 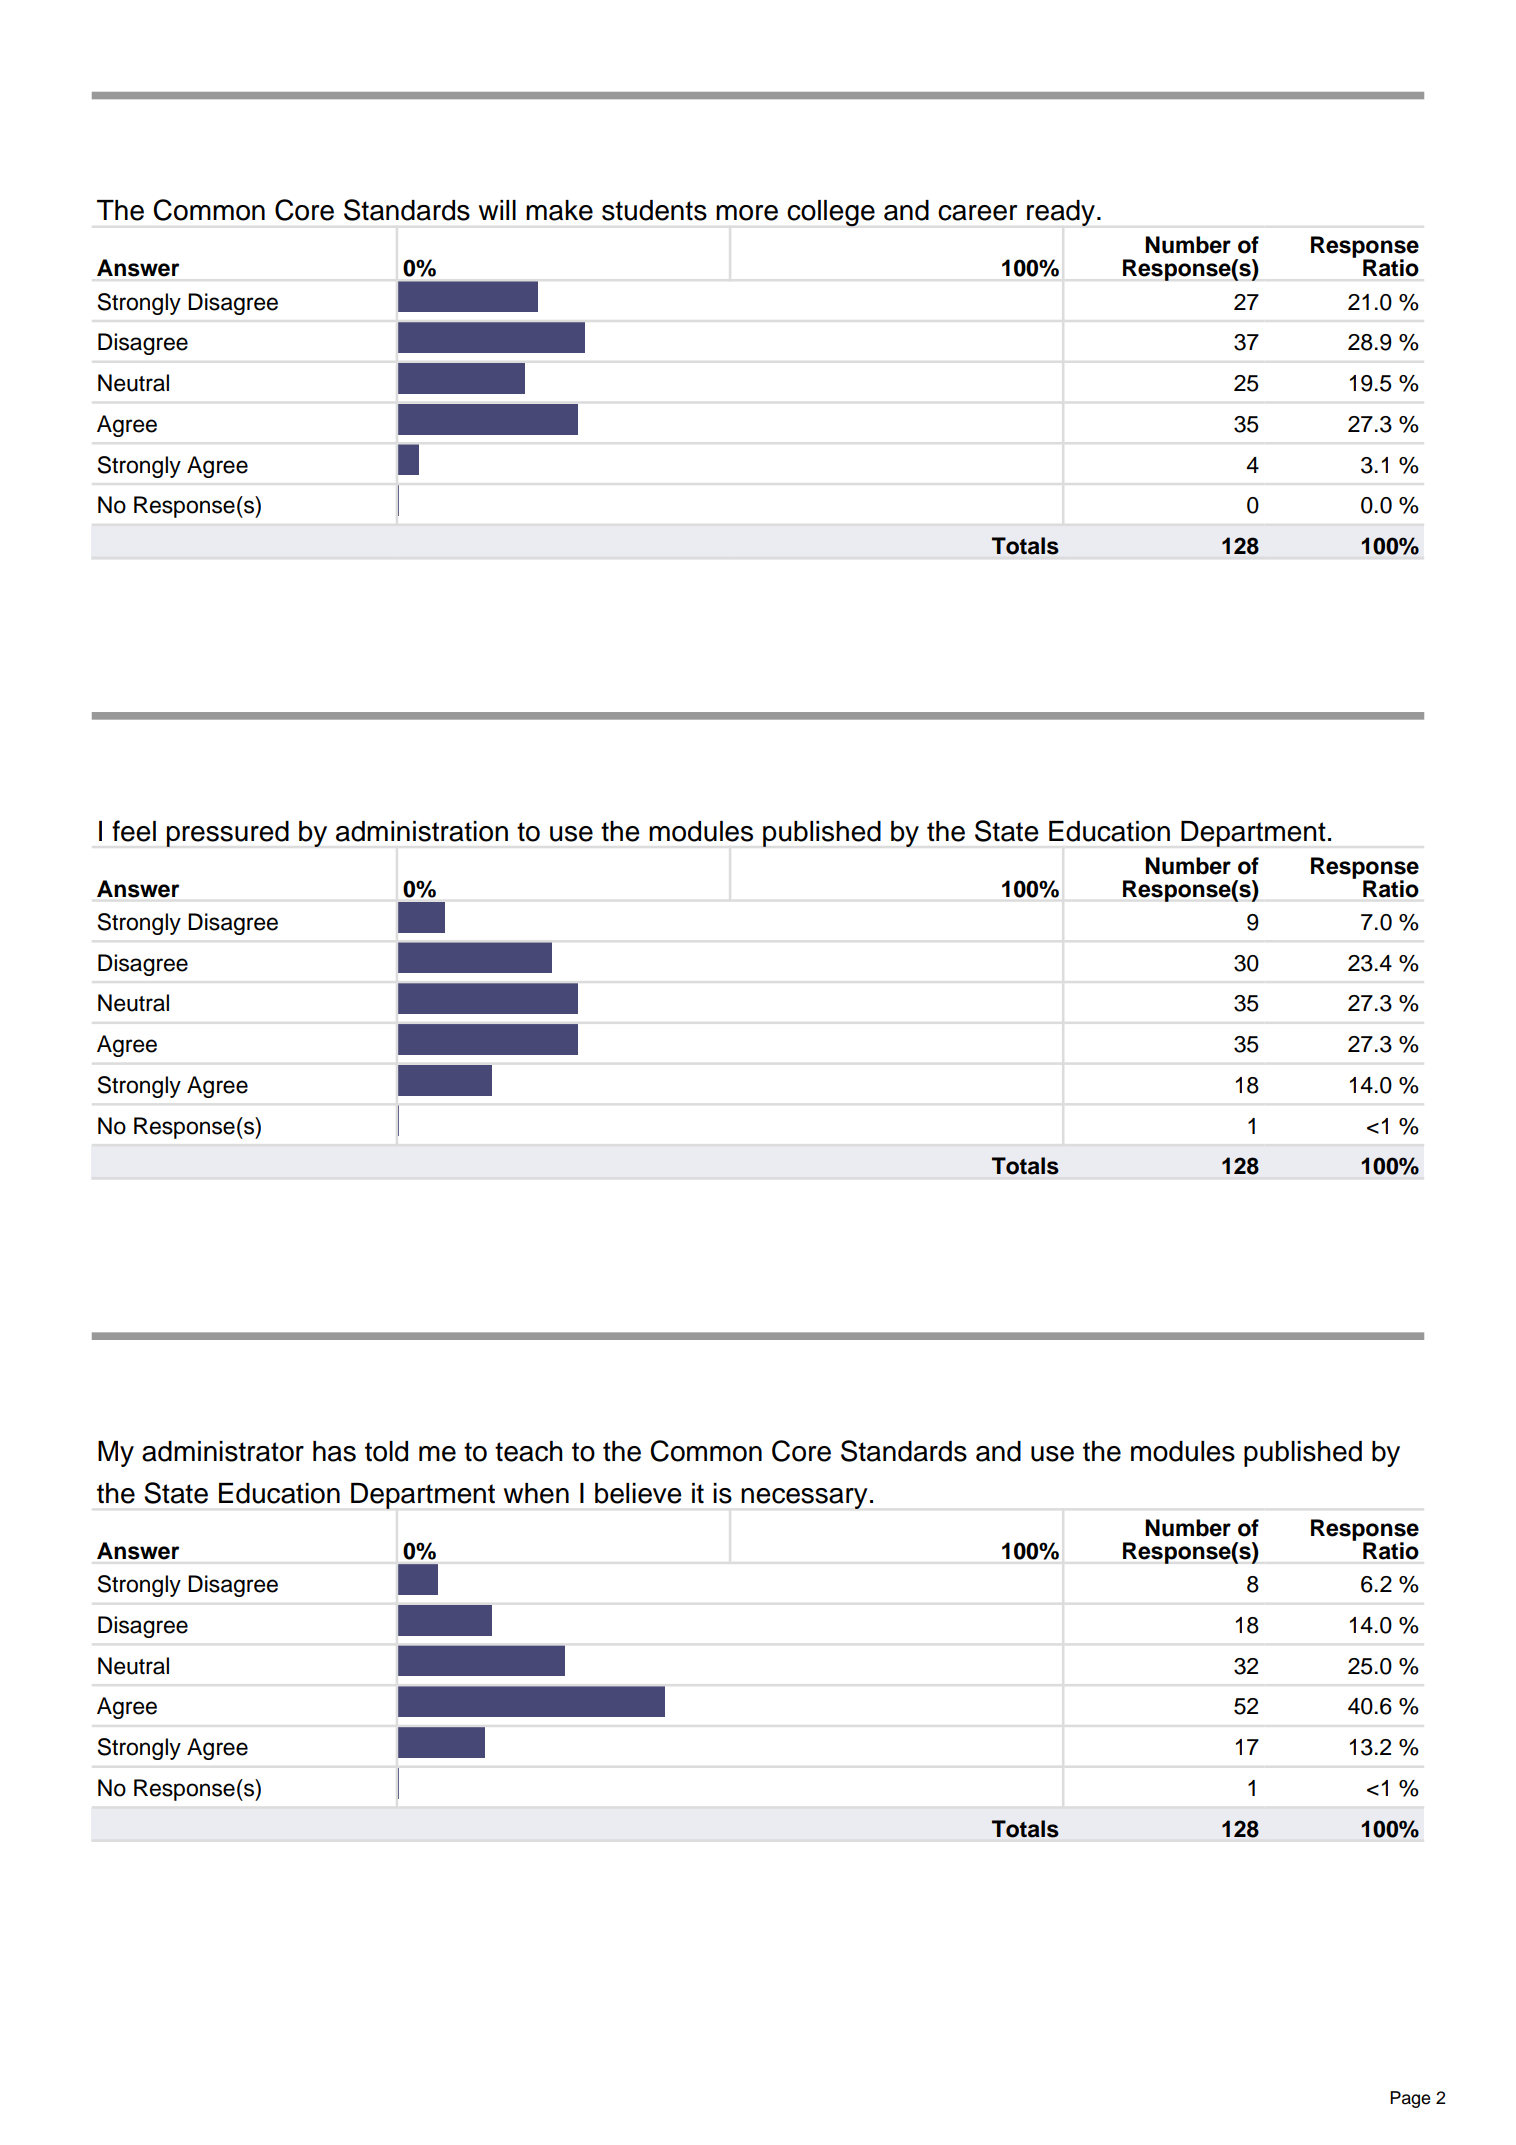 I want to click on when, so click(x=536, y=1493).
